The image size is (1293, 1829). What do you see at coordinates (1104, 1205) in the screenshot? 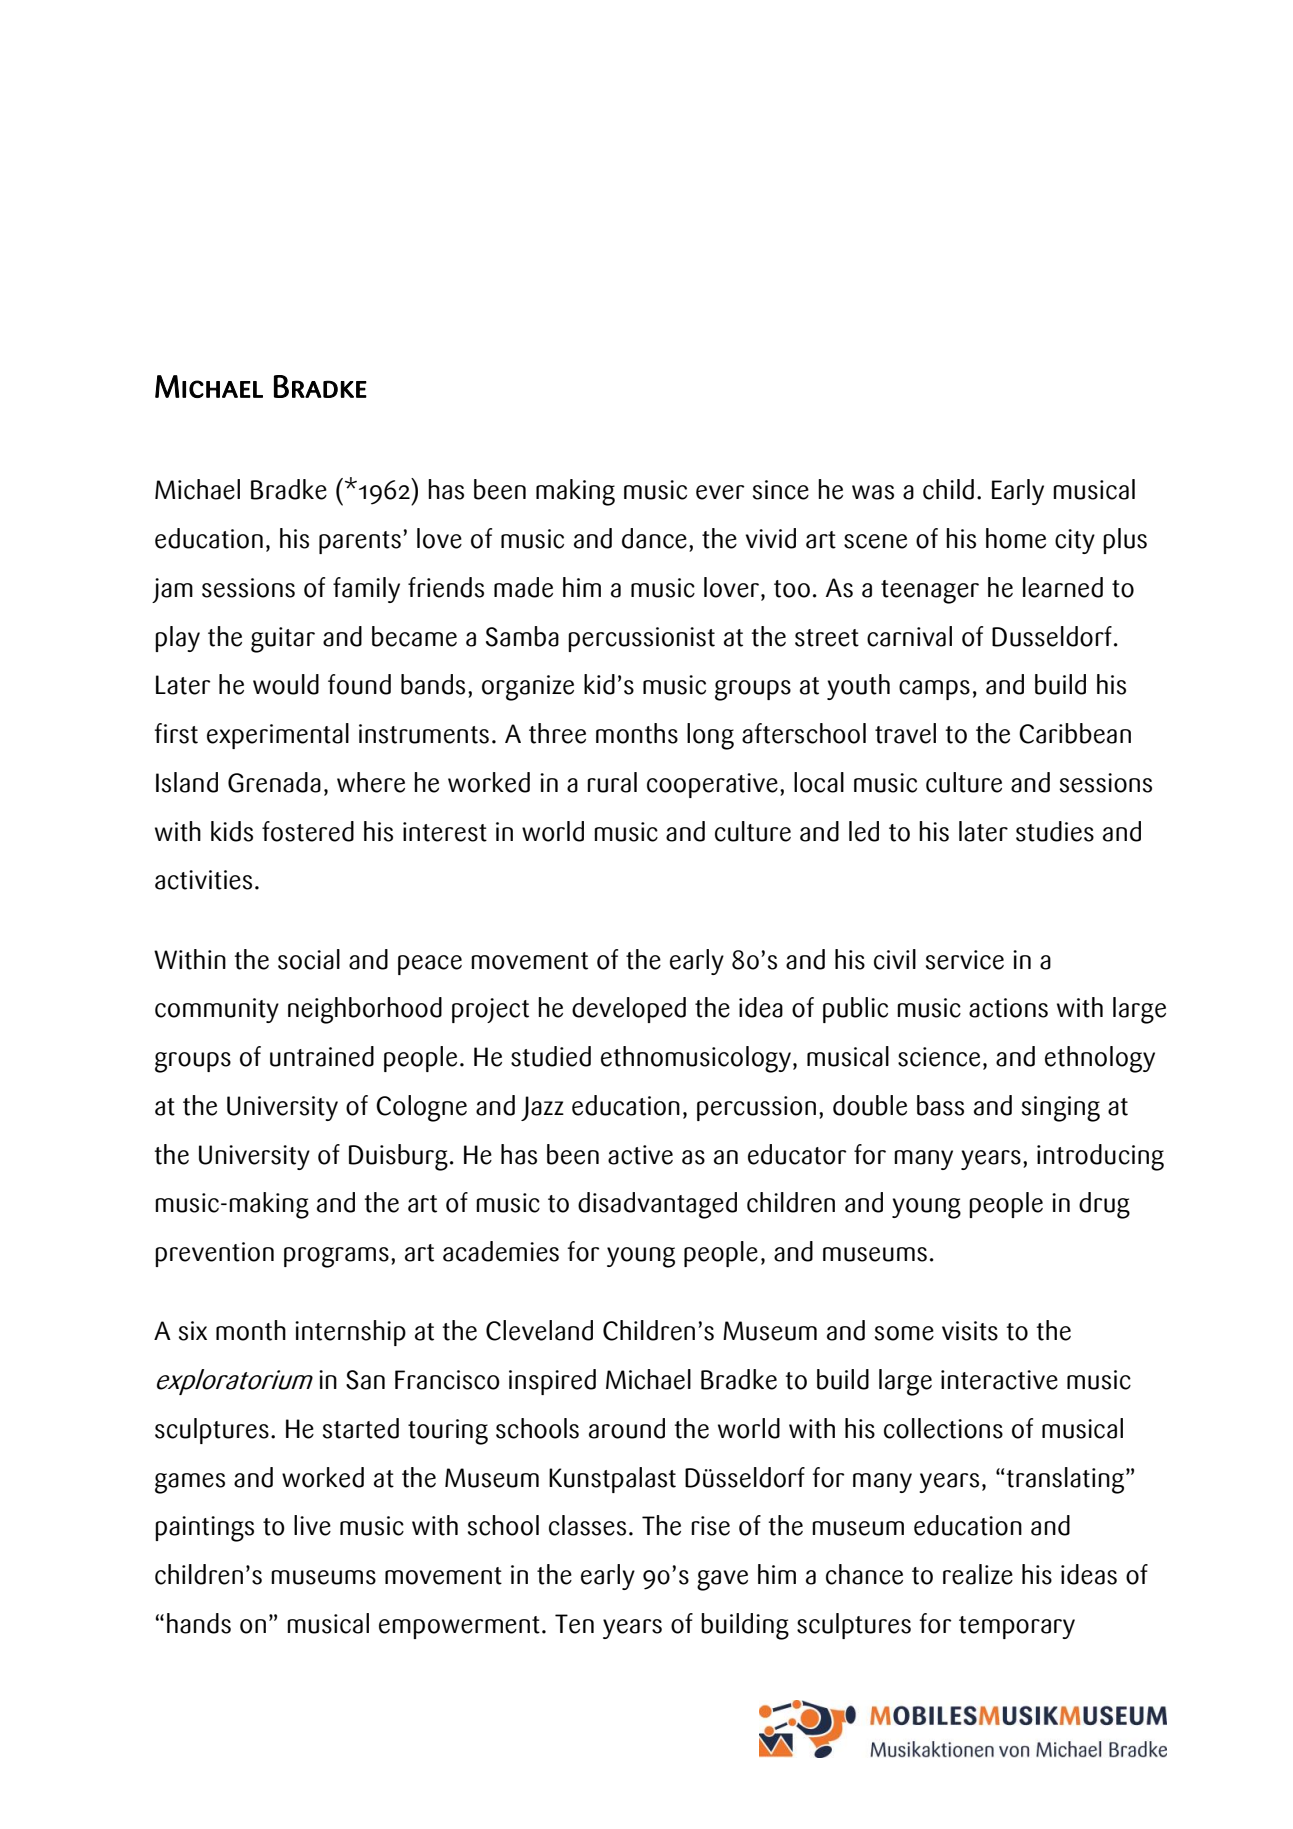
I see `drug` at bounding box center [1104, 1205].
